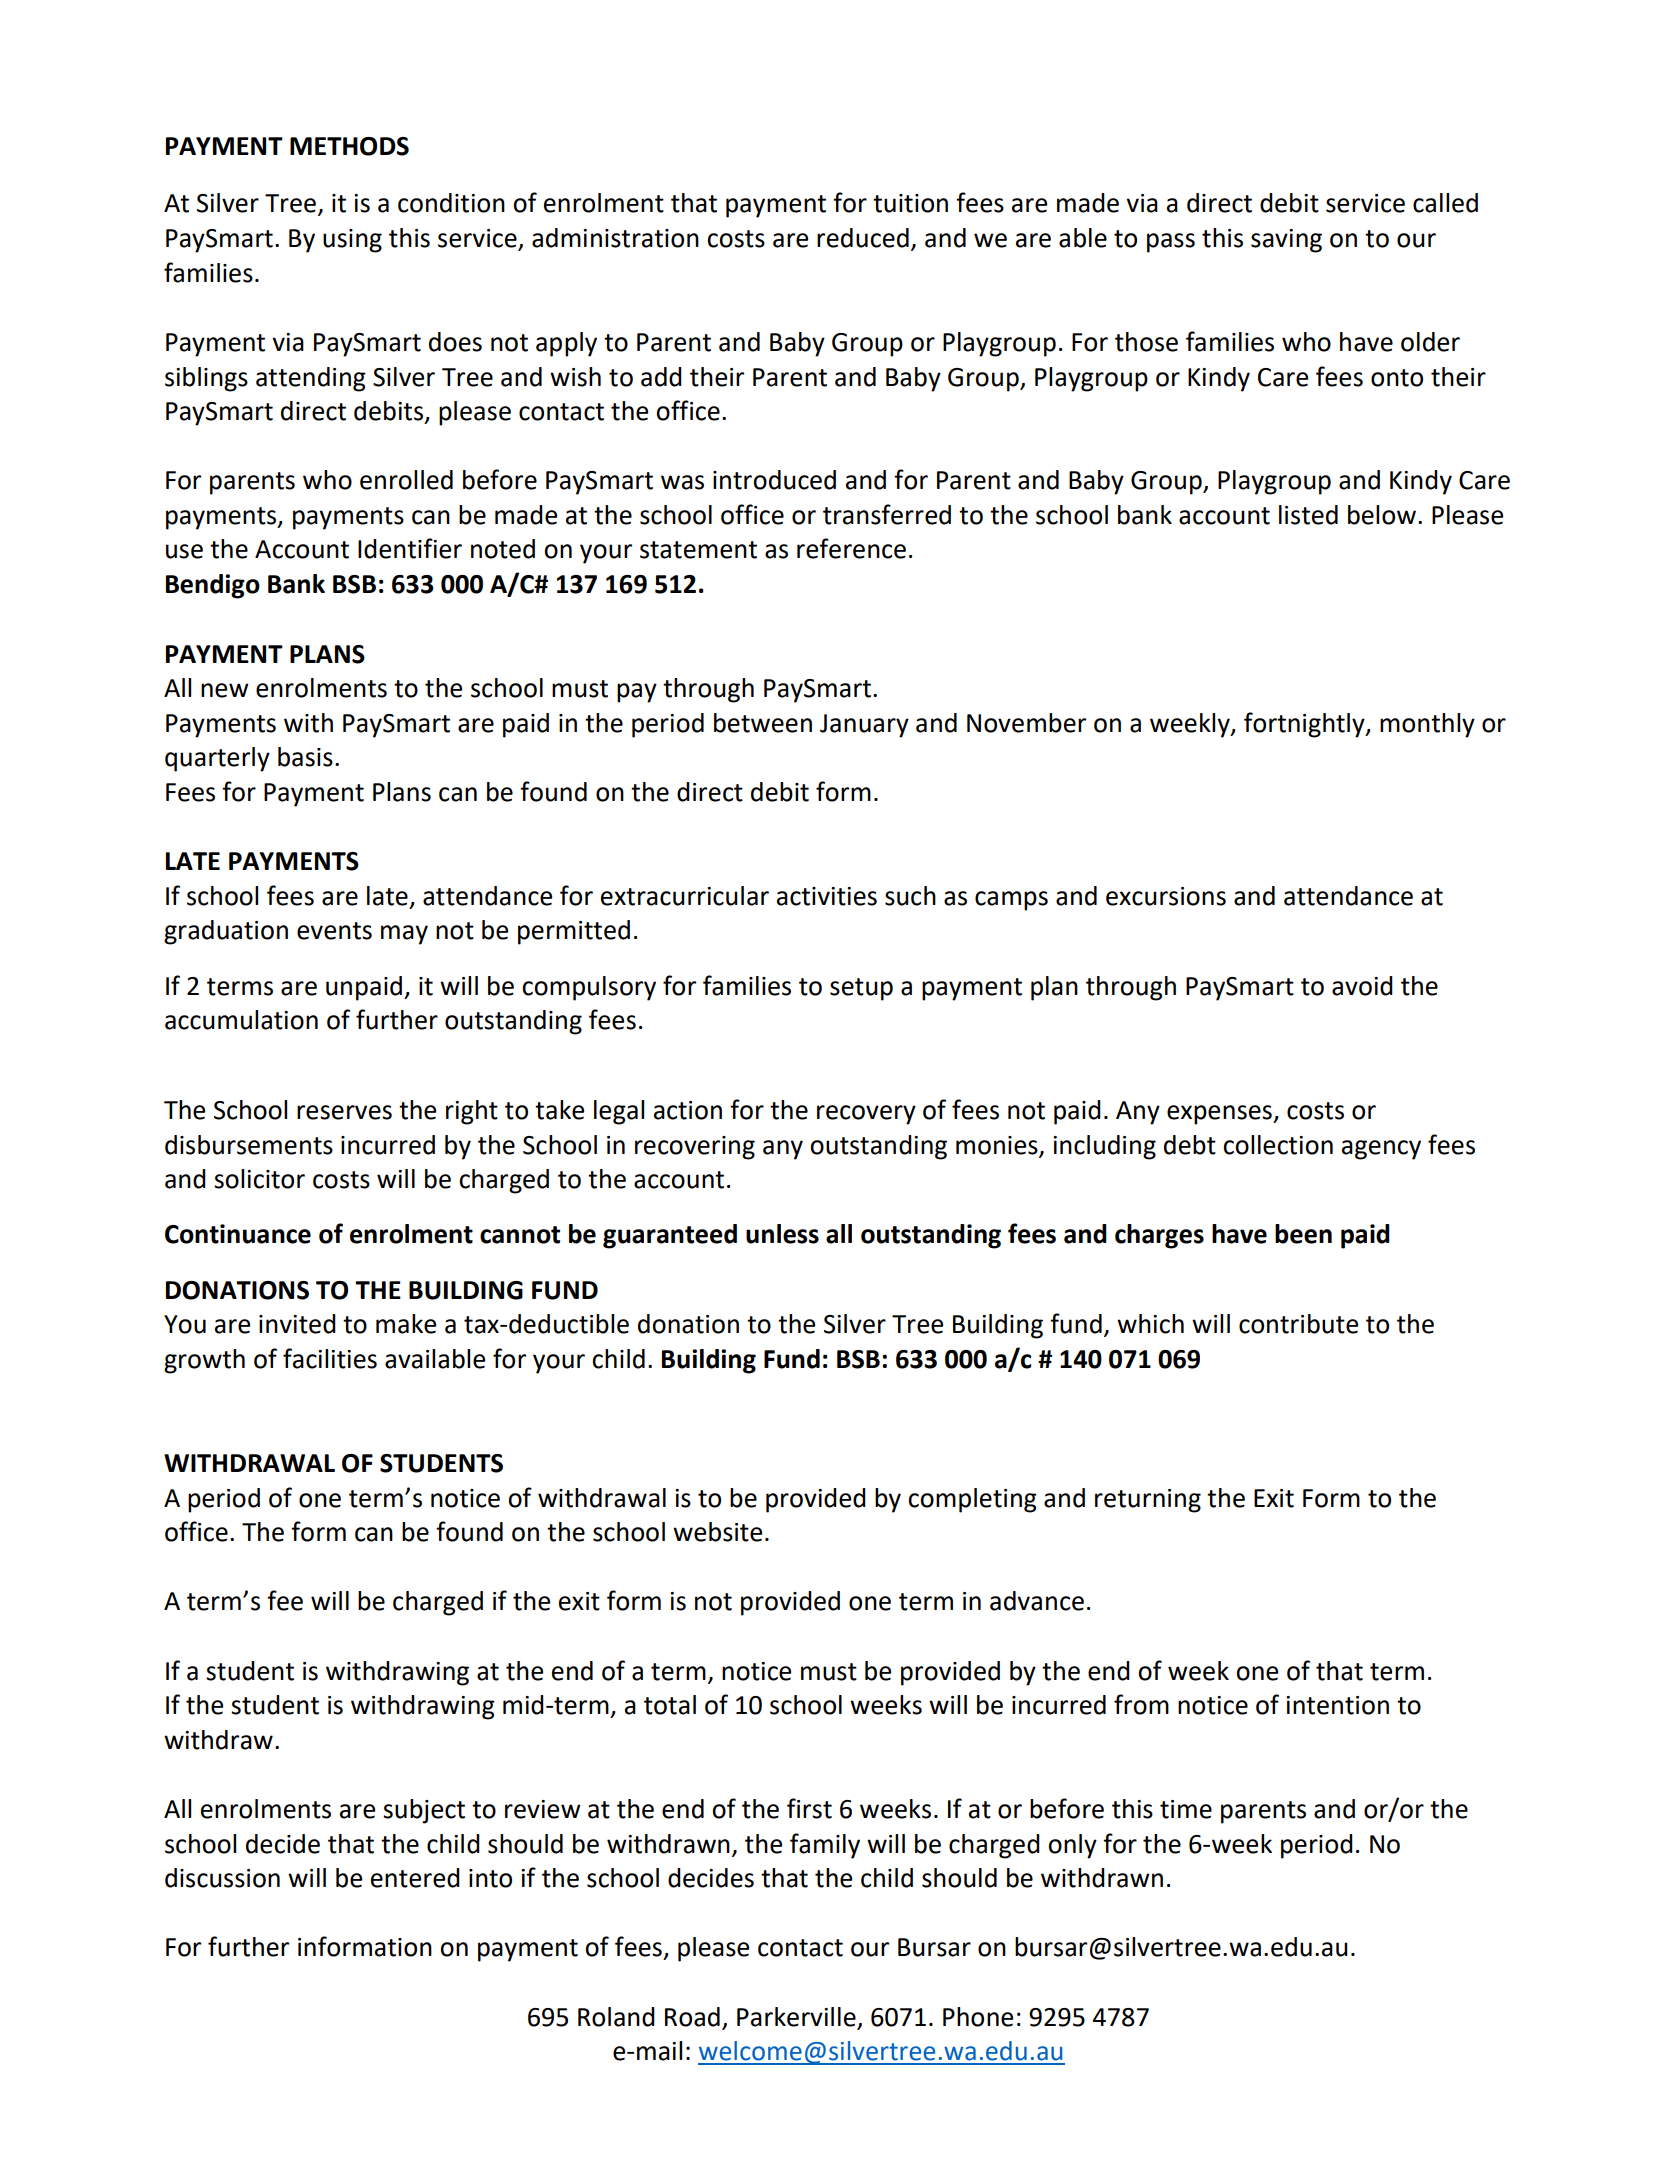 The height and width of the screenshot is (2170, 1677). What do you see at coordinates (1286, 241) in the screenshot?
I see `saving` at bounding box center [1286, 241].
